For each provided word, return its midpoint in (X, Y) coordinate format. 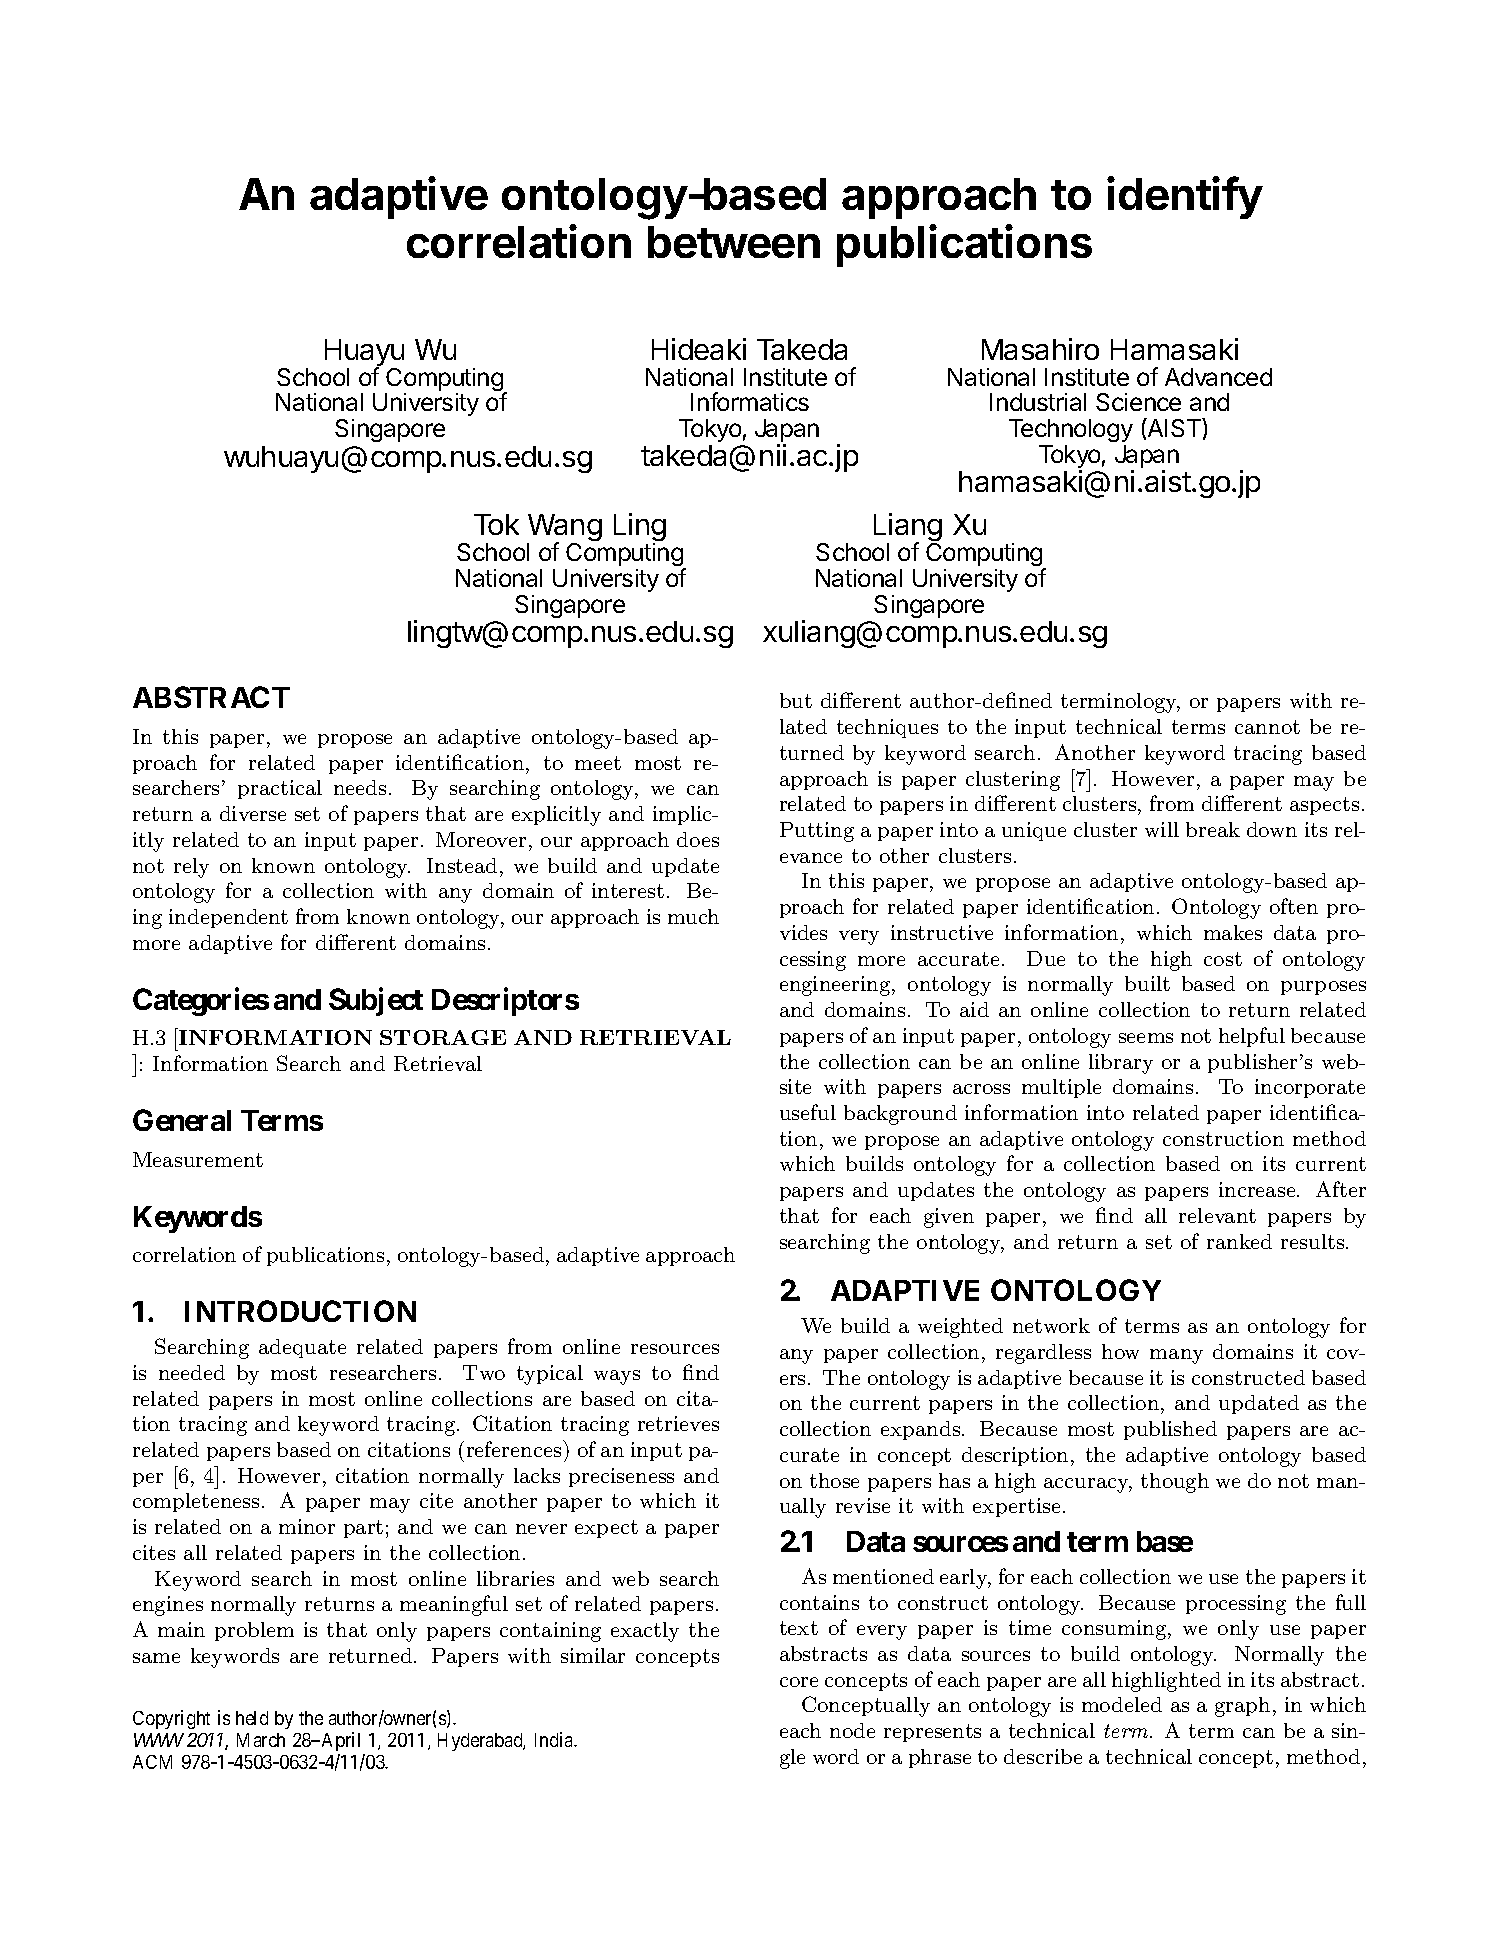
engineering (836, 986)
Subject (376, 1002)
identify (1185, 197)
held (252, 1718)
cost (1223, 959)
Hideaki (699, 349)
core (799, 1682)
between (734, 242)
